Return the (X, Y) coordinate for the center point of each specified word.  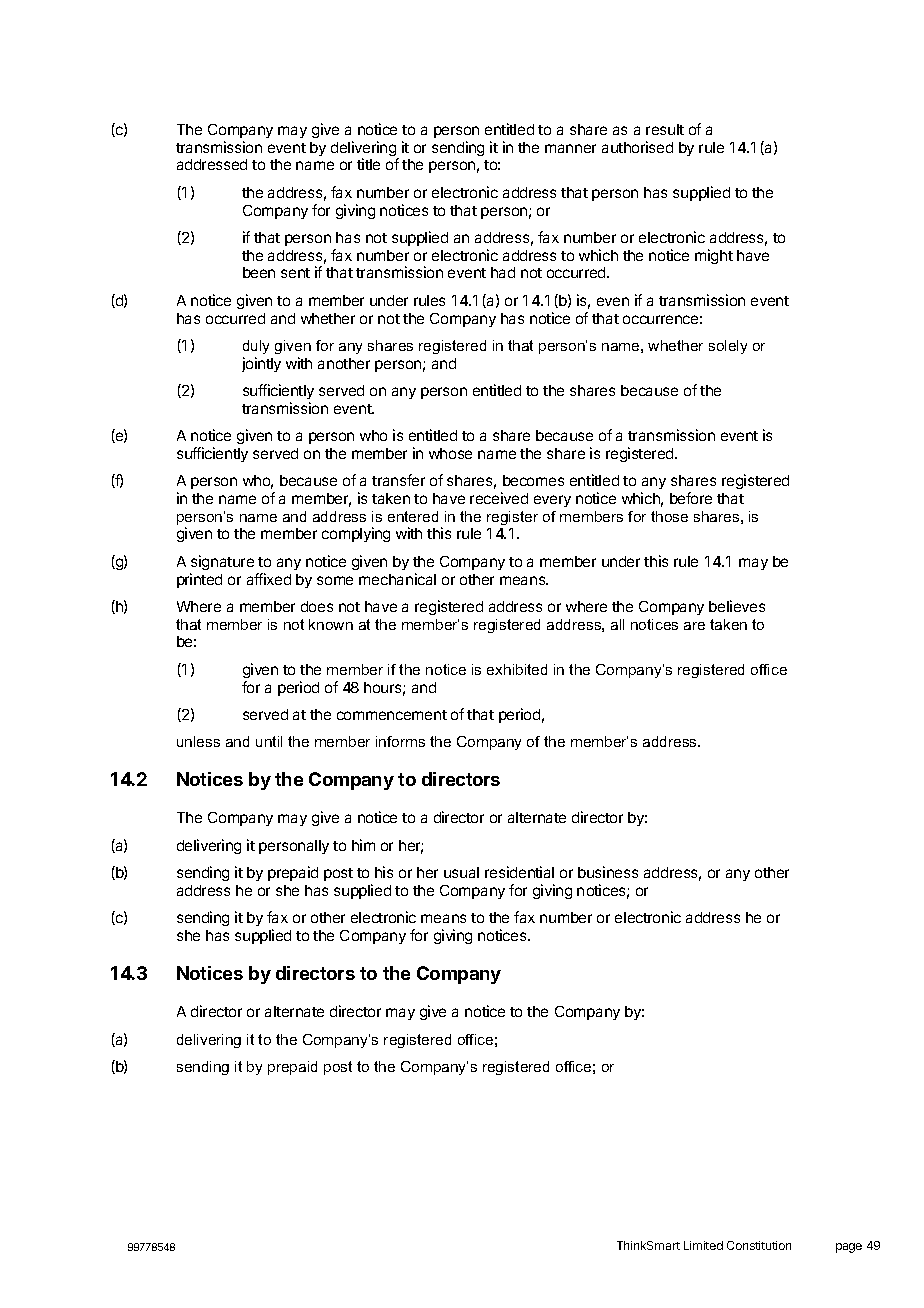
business (608, 872)
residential (519, 872)
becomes (533, 480)
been (259, 272)
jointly (261, 364)
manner (570, 148)
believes (737, 606)
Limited (703, 1245)
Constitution (759, 1245)
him (363, 845)
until (269, 741)
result (665, 129)
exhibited (517, 669)
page (849, 1248)
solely (728, 347)
